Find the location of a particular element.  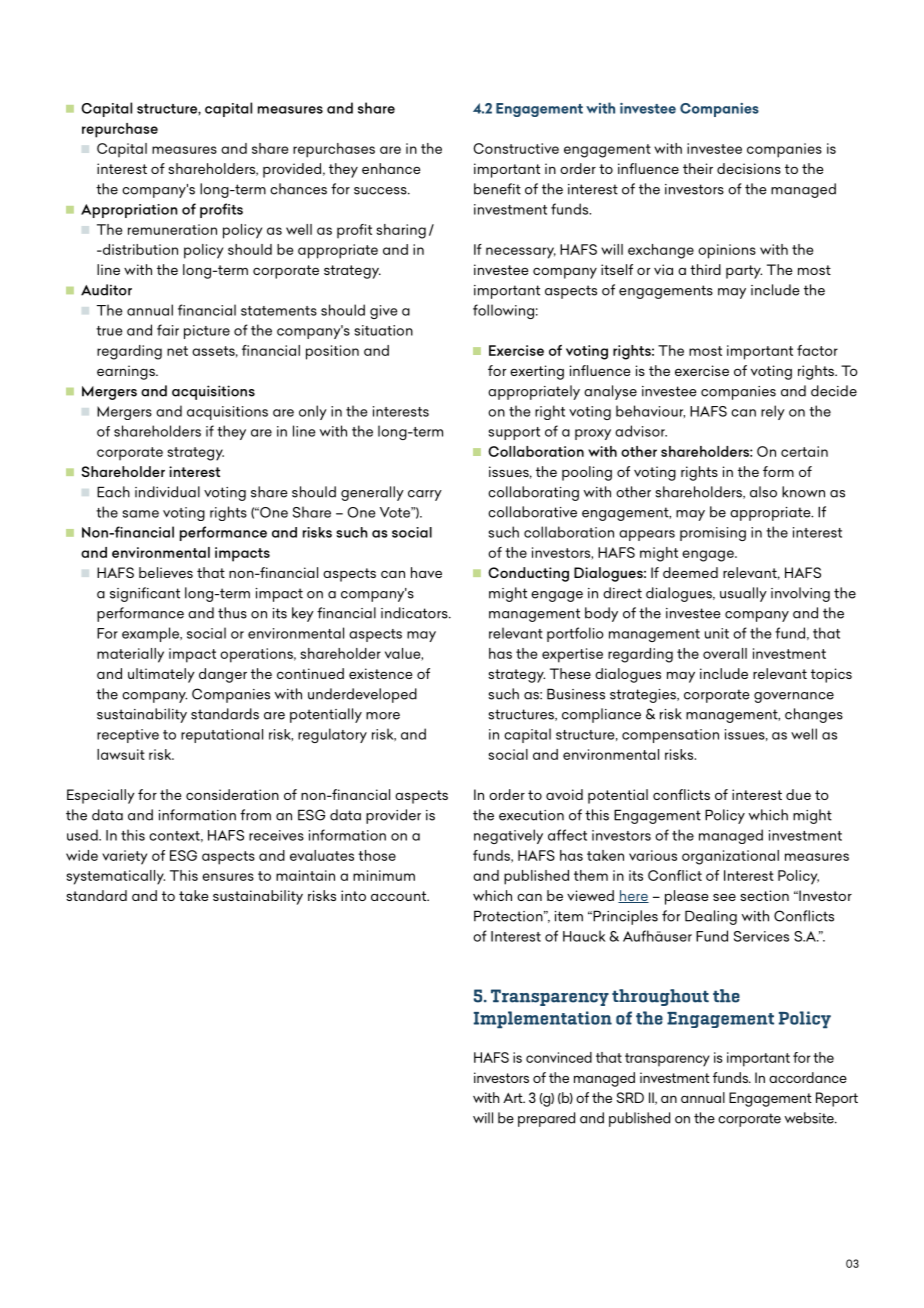

systematically is located at coordinates (115, 877).
